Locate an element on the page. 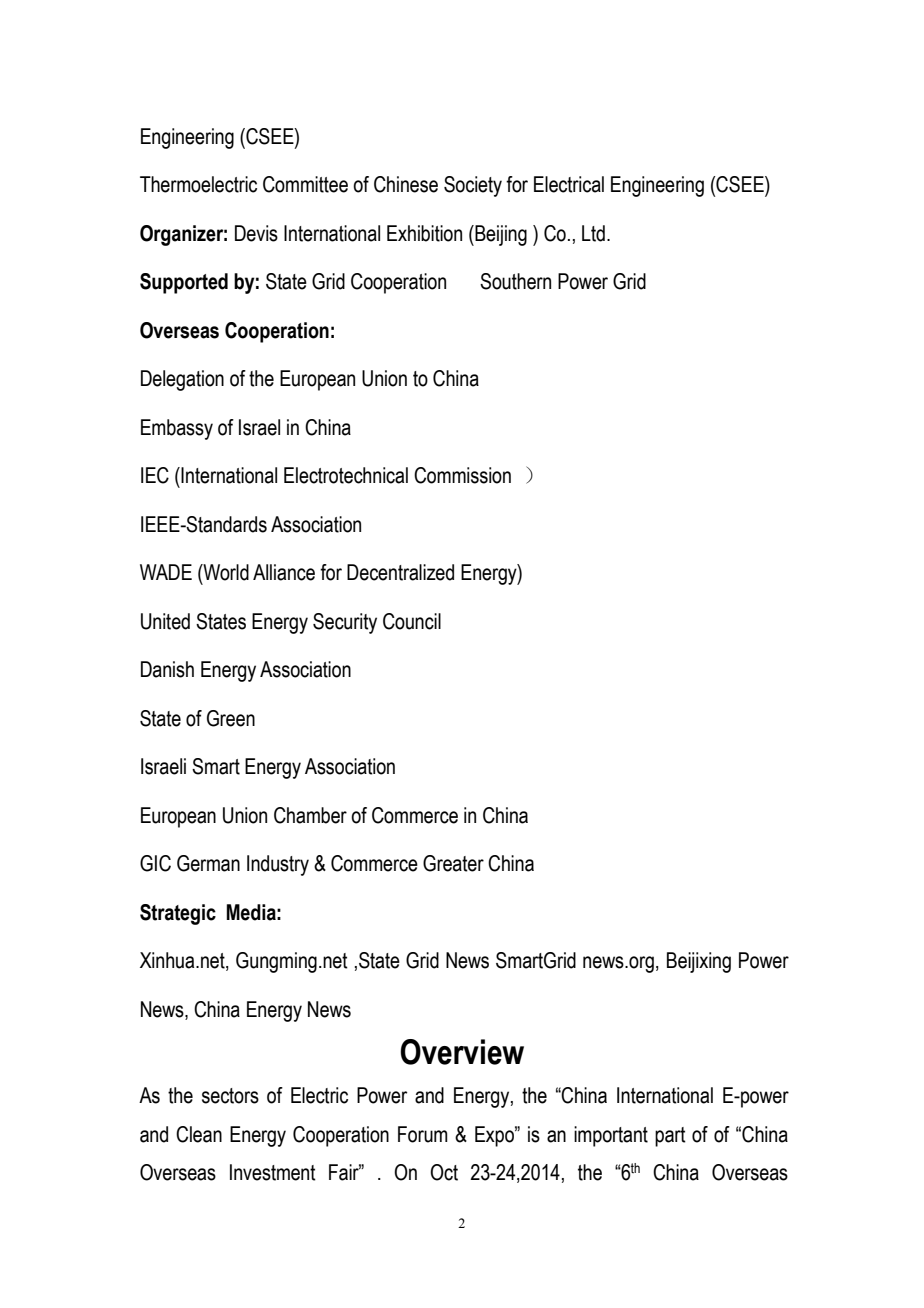 The width and height of the page is (924, 1308). Clean is located at coordinates (199, 1134).
